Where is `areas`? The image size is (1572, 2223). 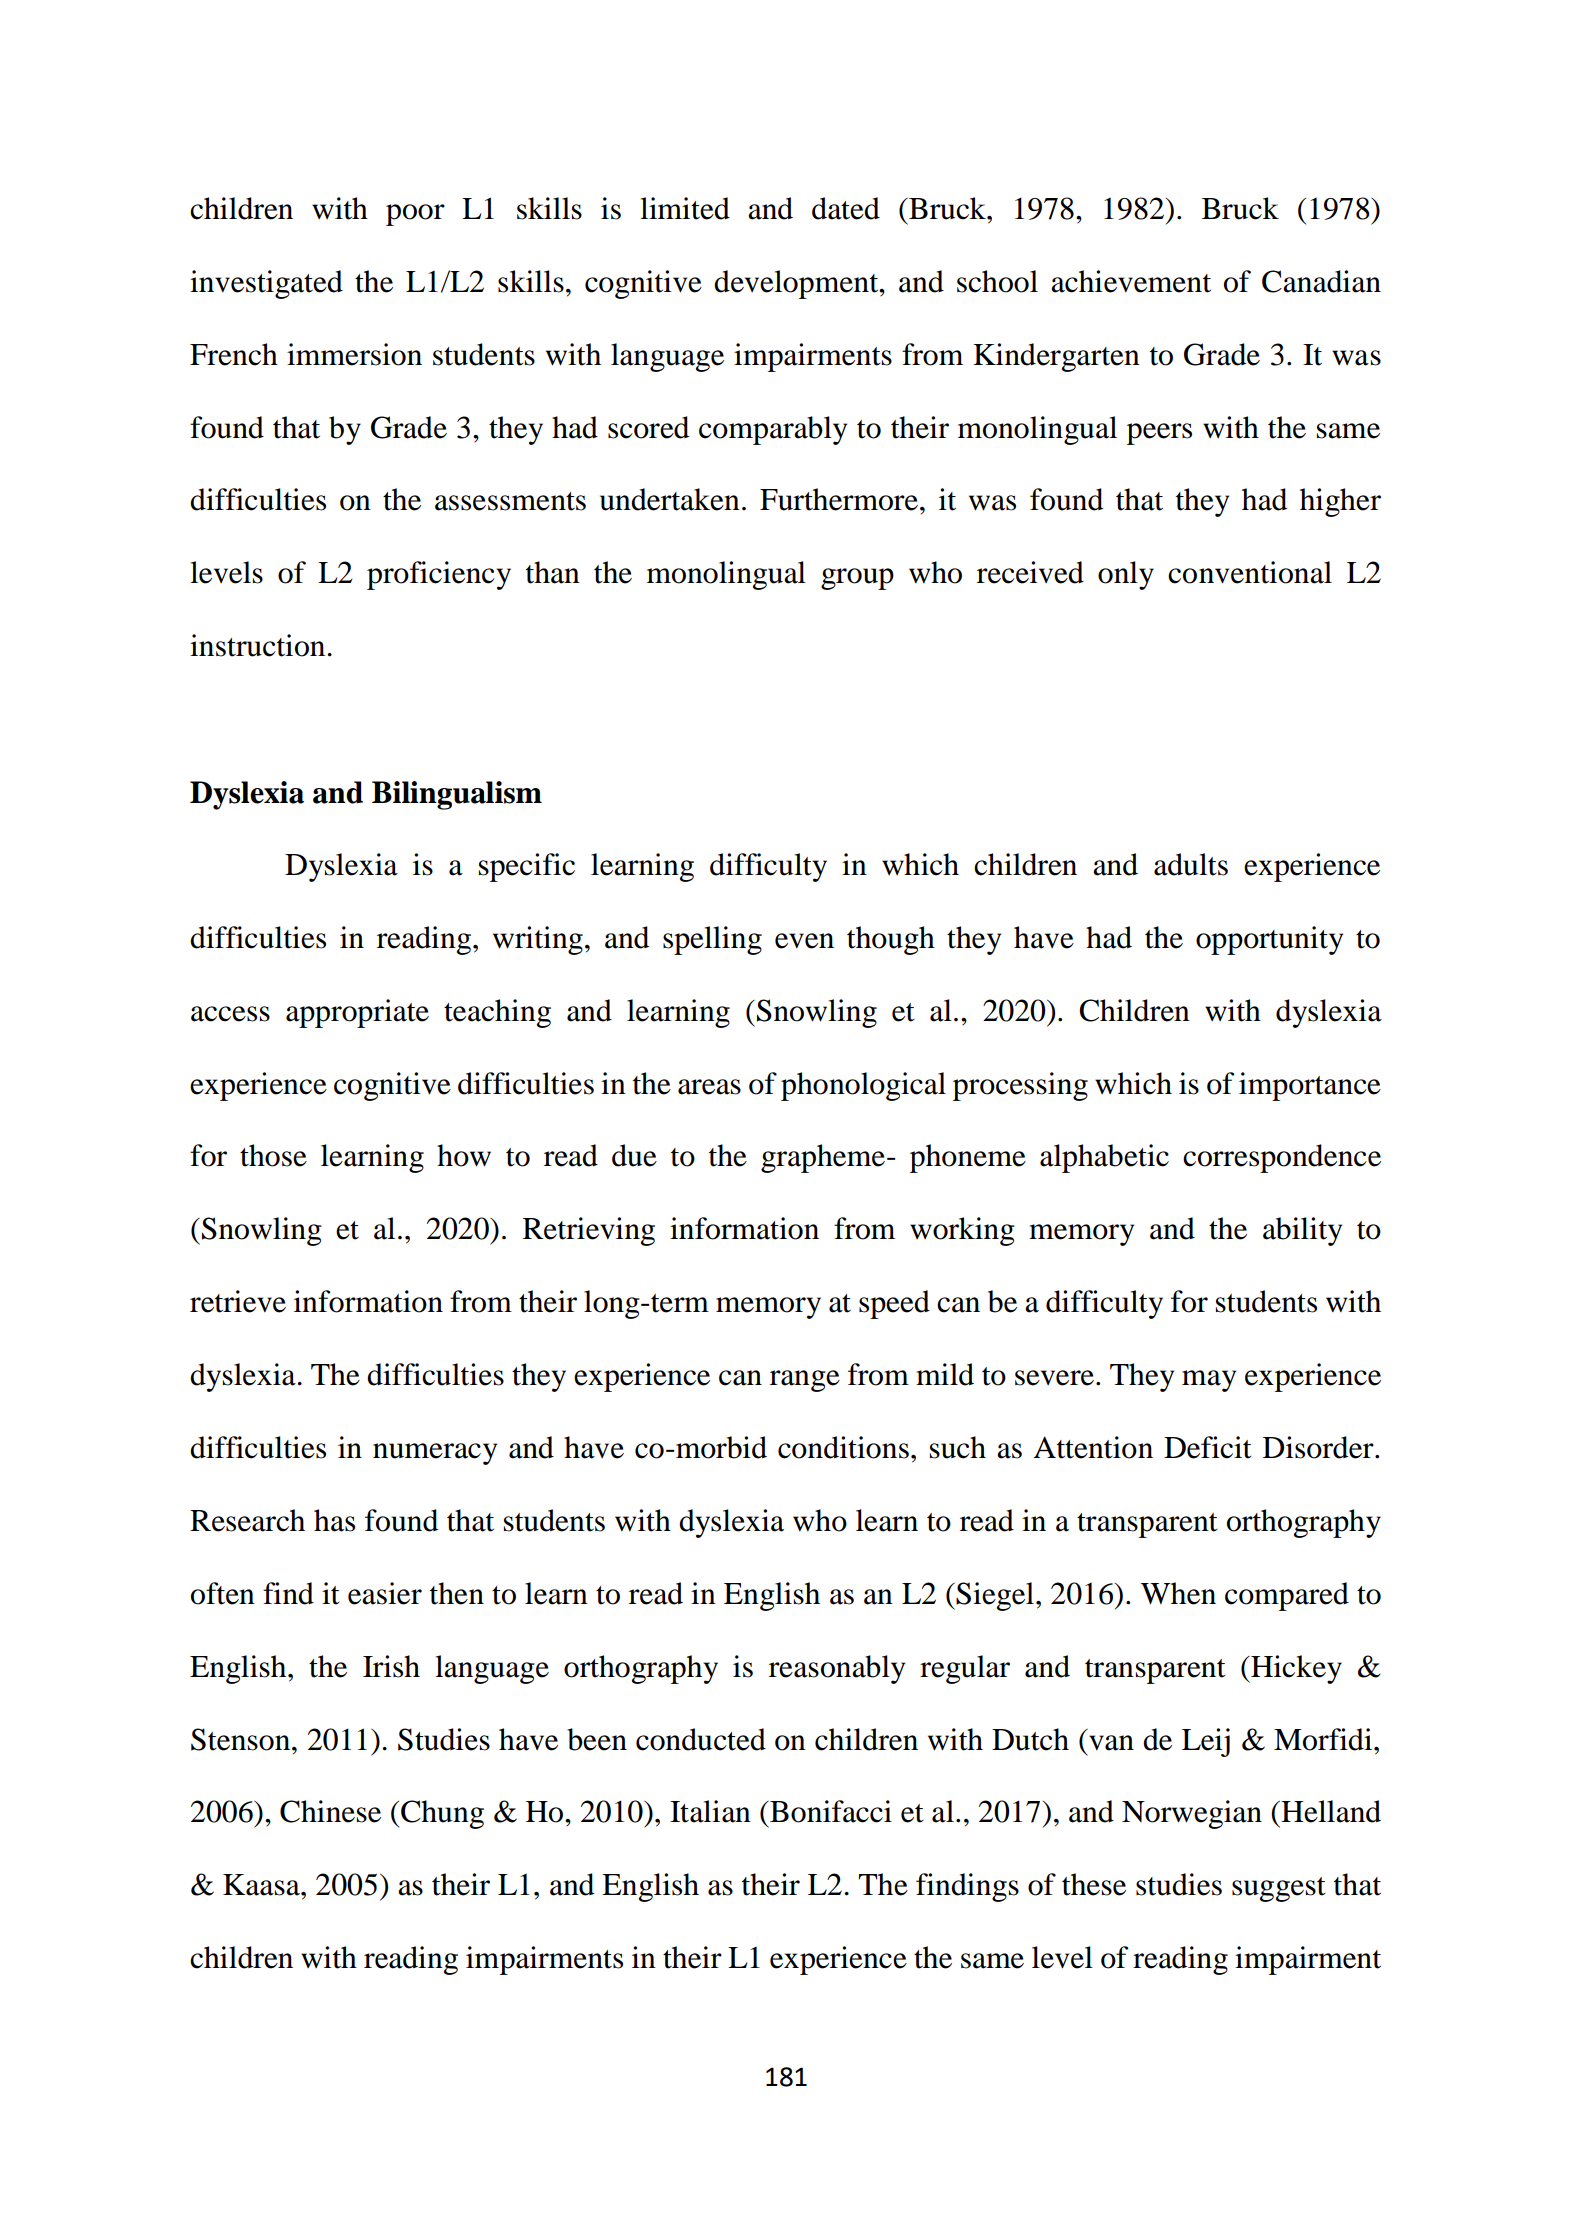
areas is located at coordinates (709, 1087).
